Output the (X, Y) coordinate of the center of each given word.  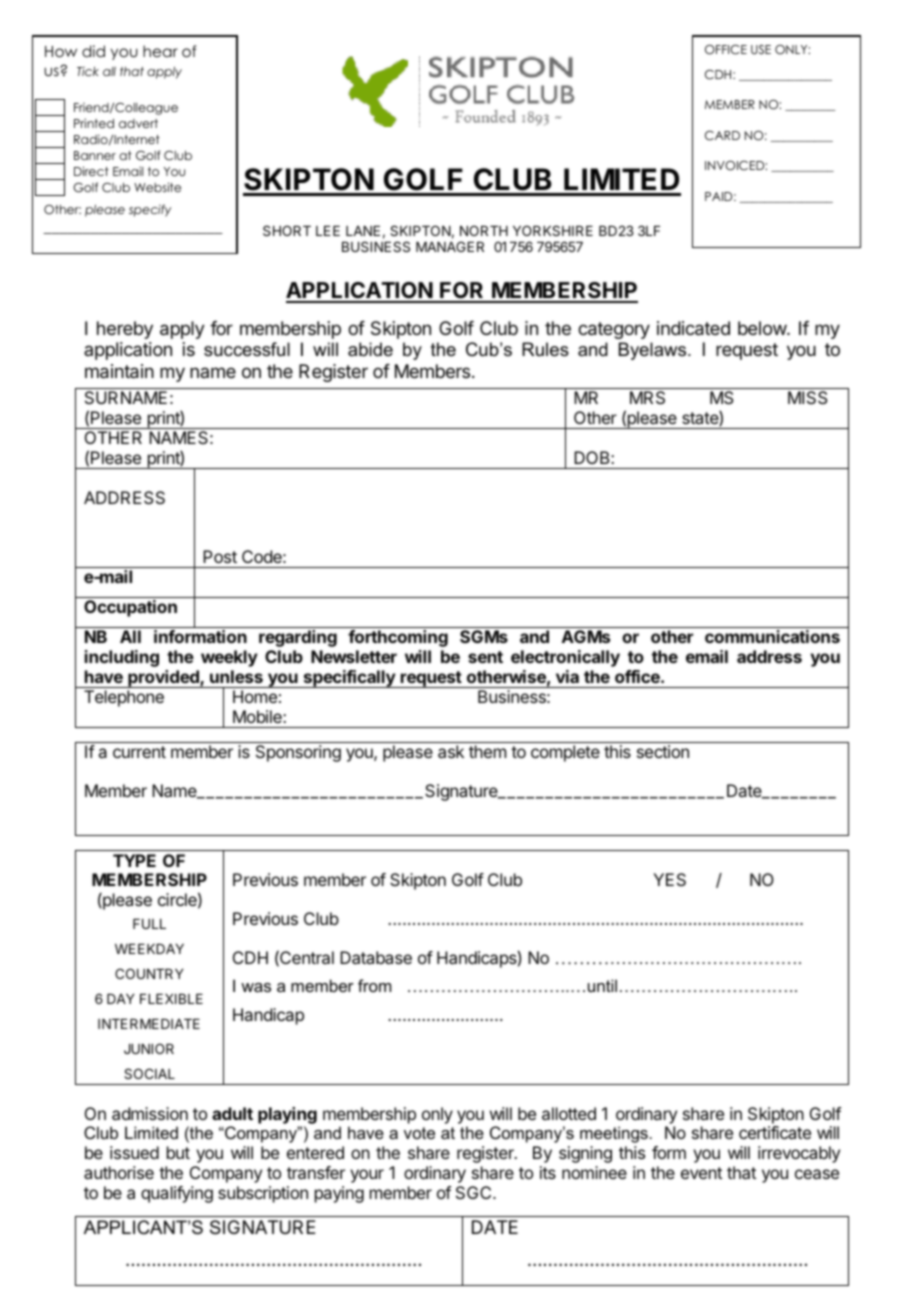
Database (376, 957)
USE (761, 50)
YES (669, 879)
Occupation (130, 608)
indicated (693, 328)
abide (370, 349)
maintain (119, 371)
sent (485, 657)
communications (772, 636)
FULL (149, 924)
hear (160, 51)
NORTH (484, 230)
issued (134, 1152)
